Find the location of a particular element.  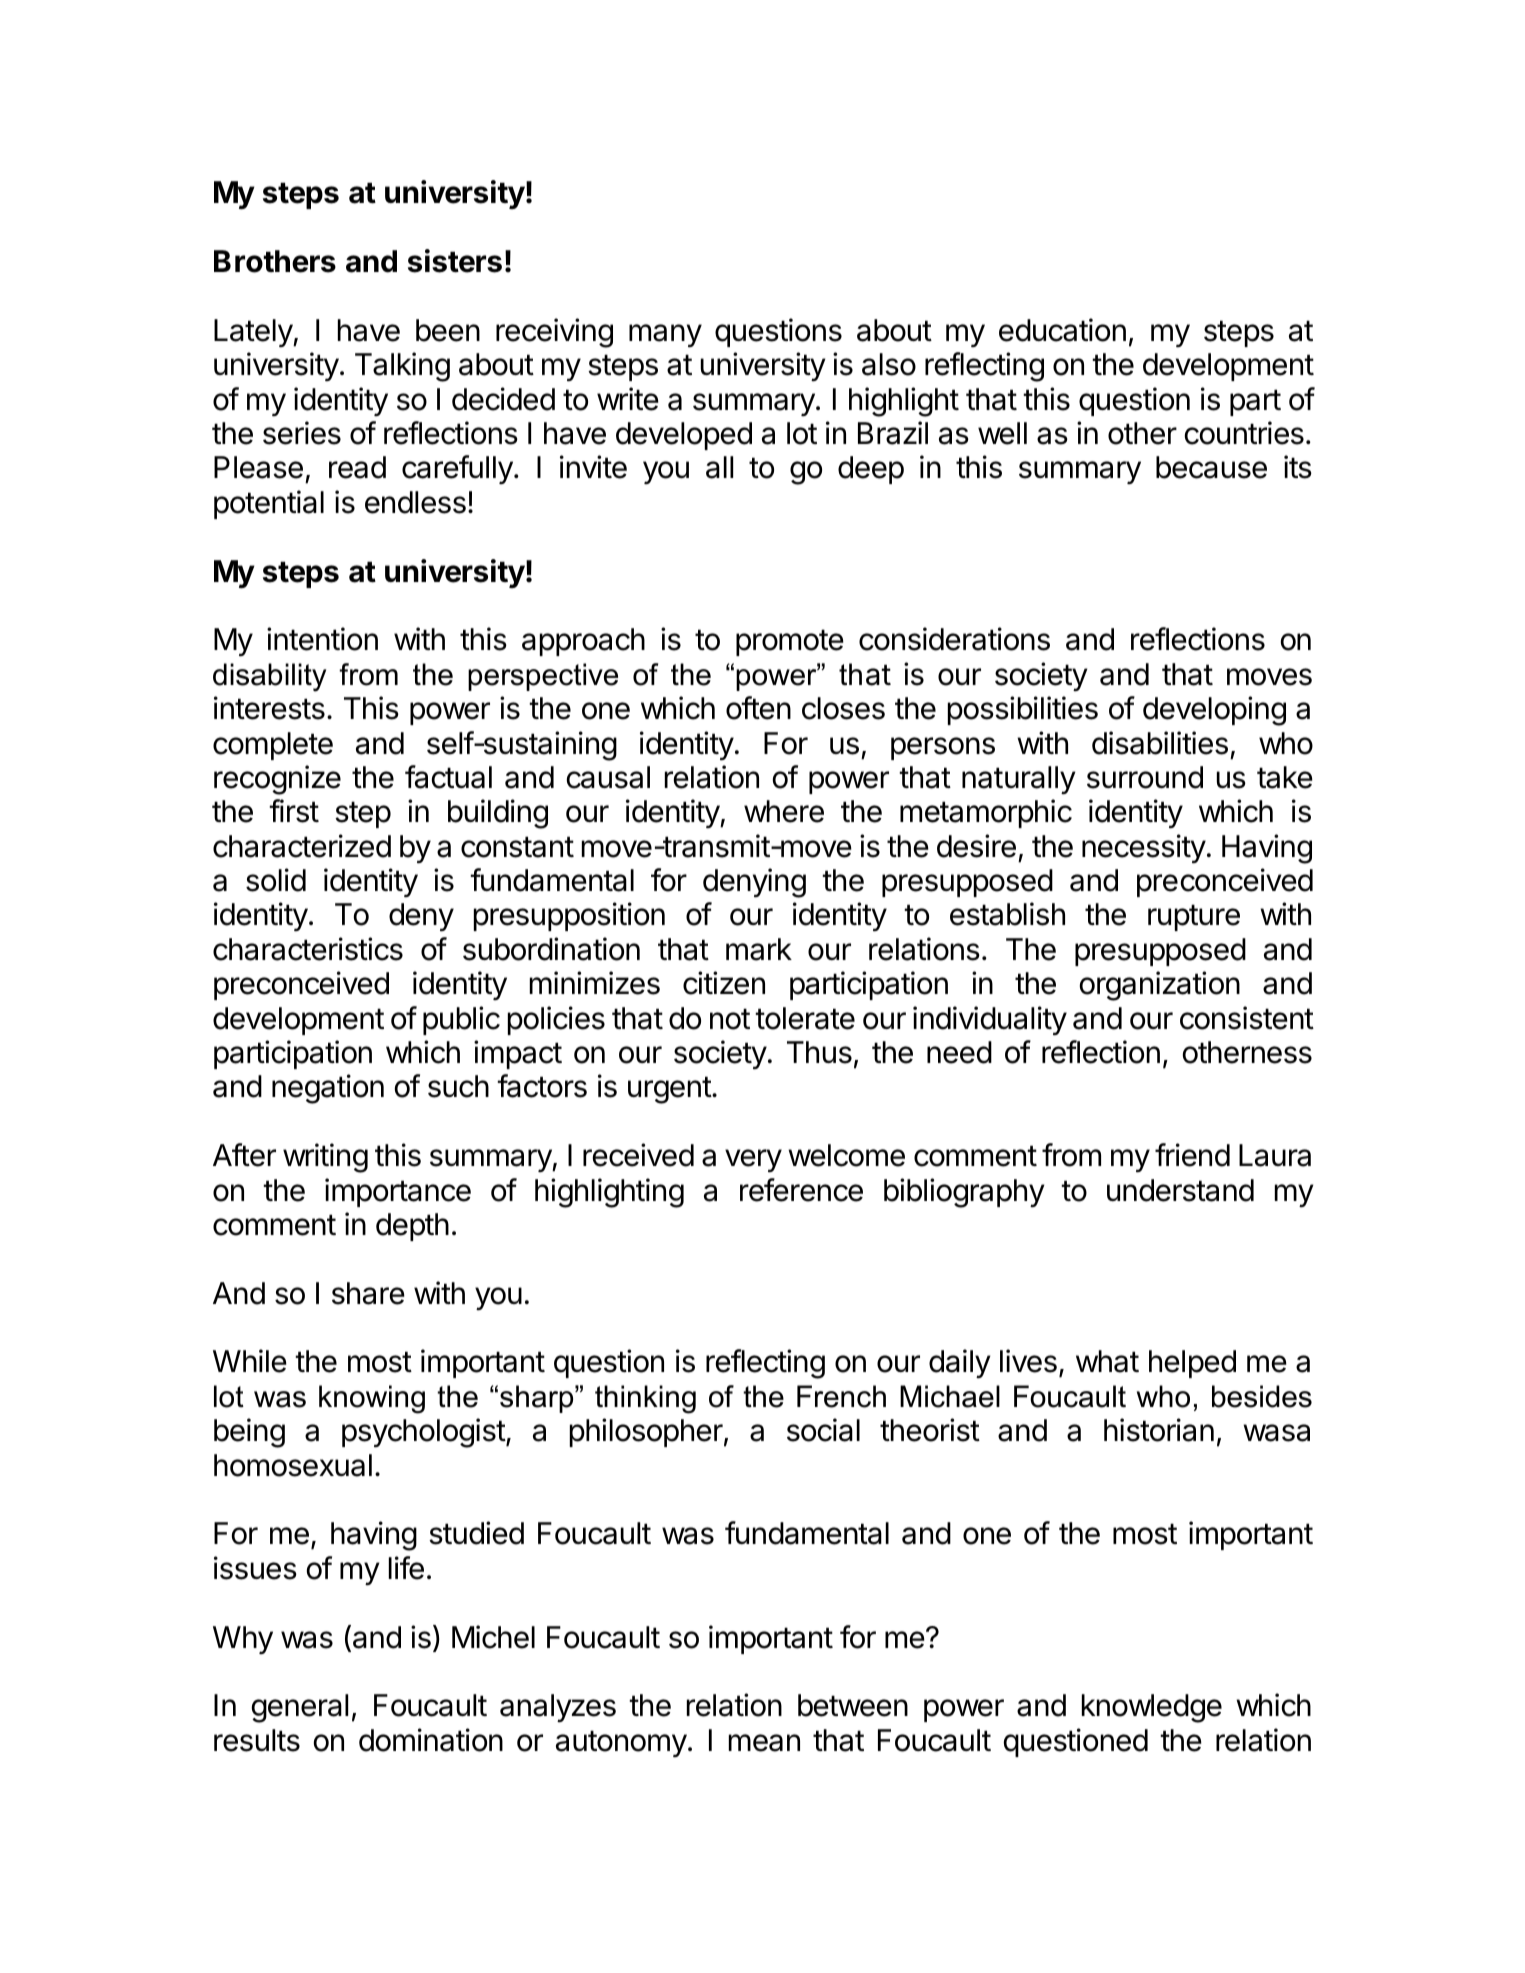

knowledge is located at coordinates (1152, 1708).
